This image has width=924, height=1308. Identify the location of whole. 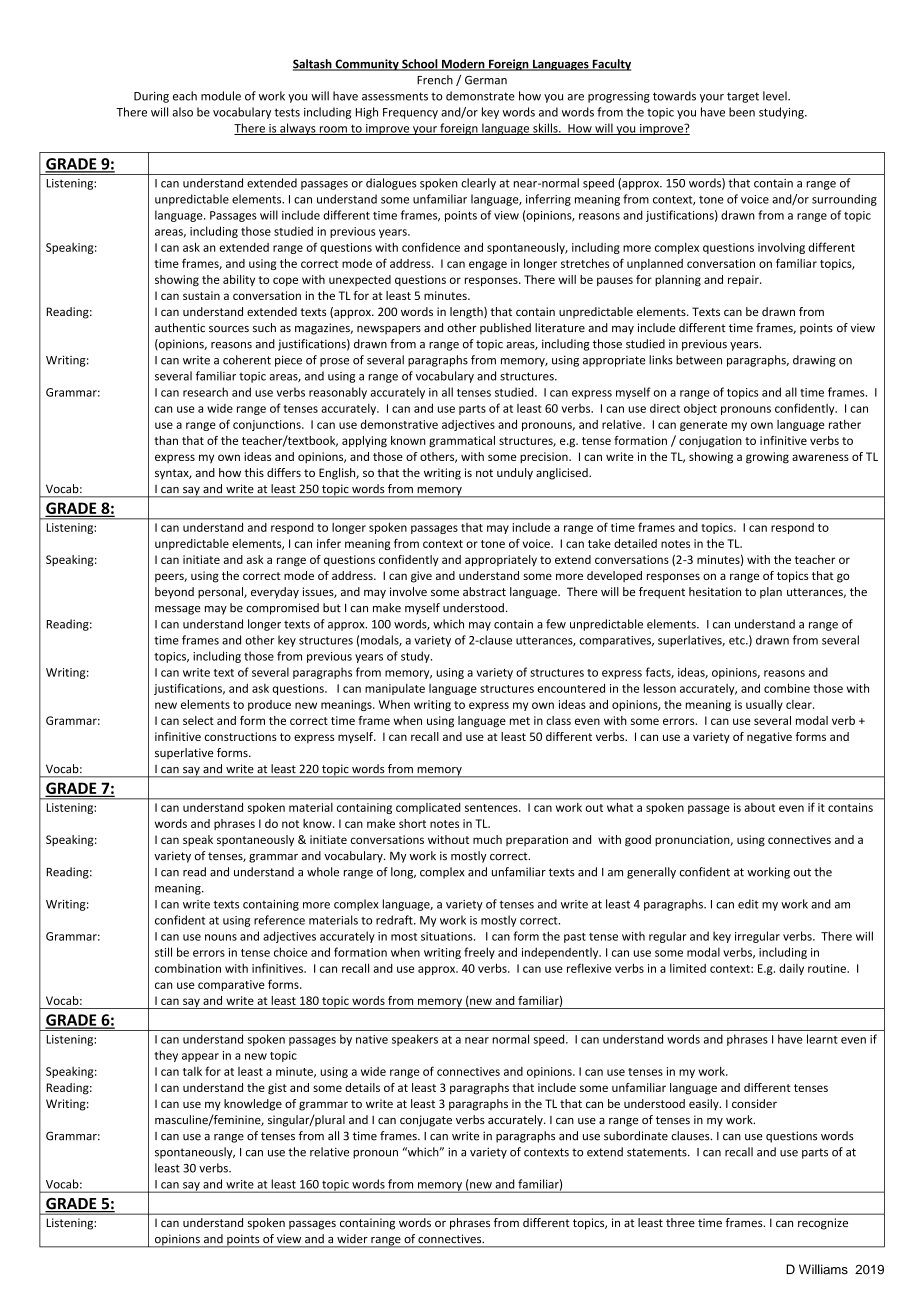
(323, 872).
